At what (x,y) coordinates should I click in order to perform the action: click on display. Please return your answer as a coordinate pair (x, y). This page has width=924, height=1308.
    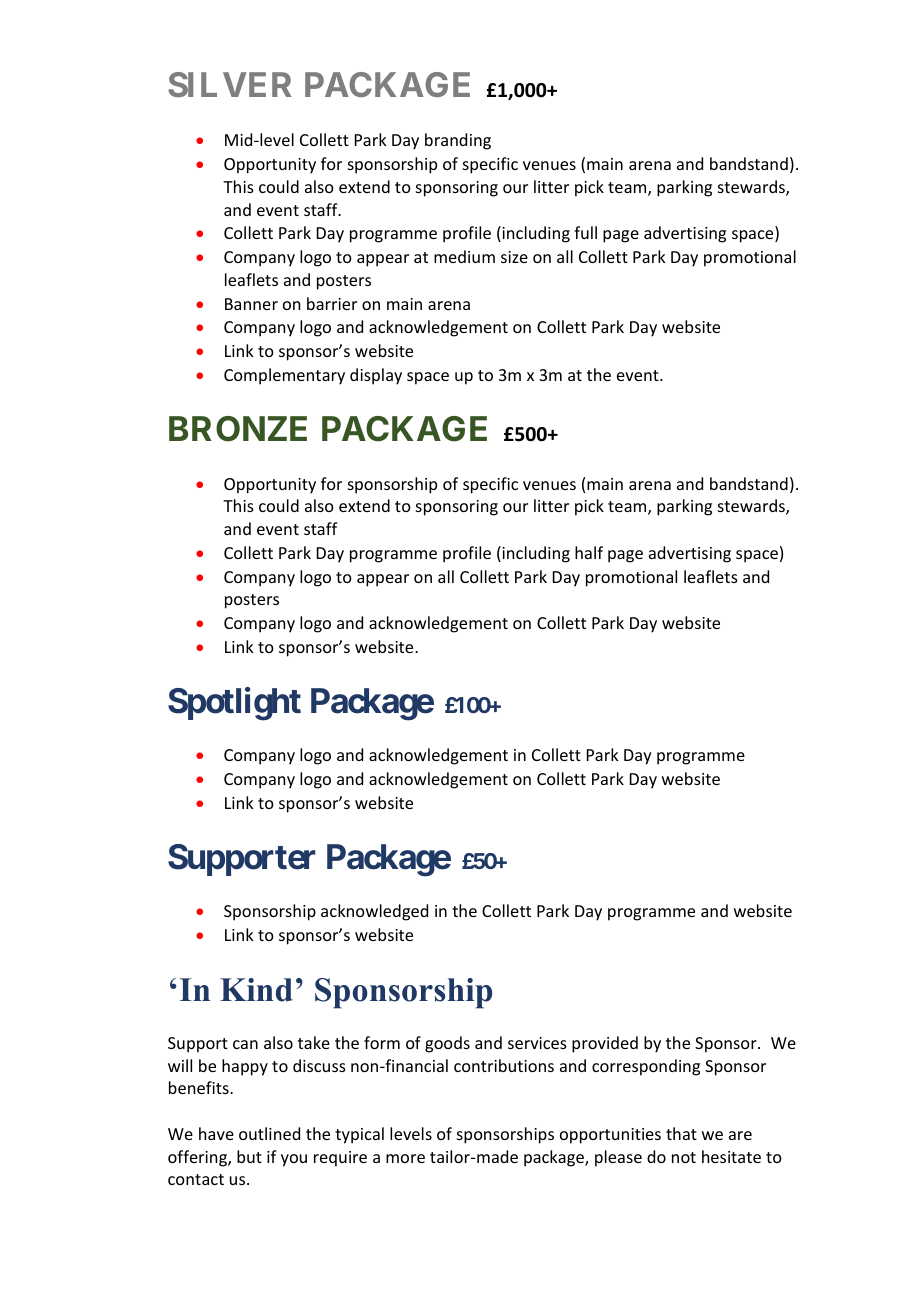
    Looking at the image, I should click on (376, 376).
